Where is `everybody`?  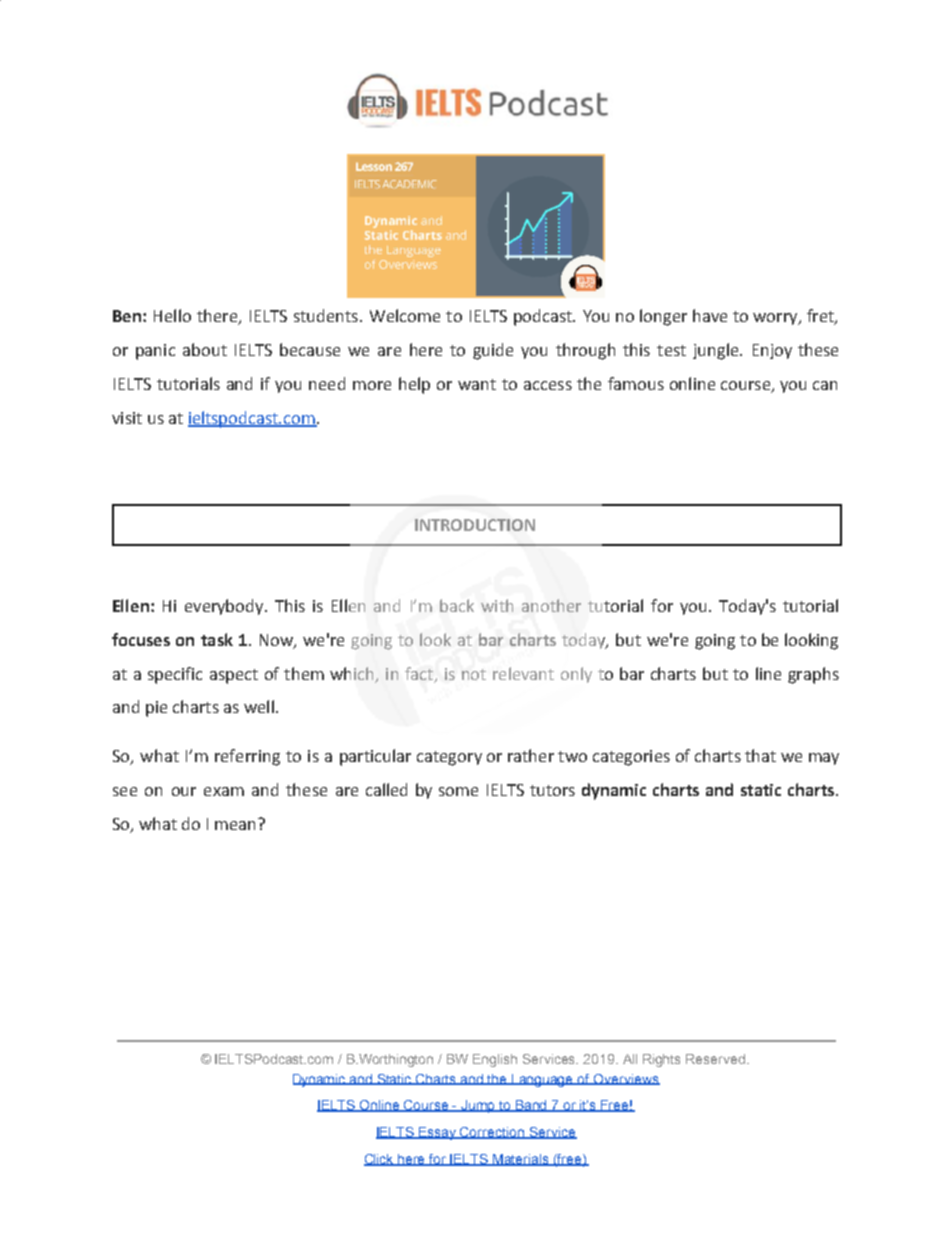 everybody is located at coordinates (225, 607).
